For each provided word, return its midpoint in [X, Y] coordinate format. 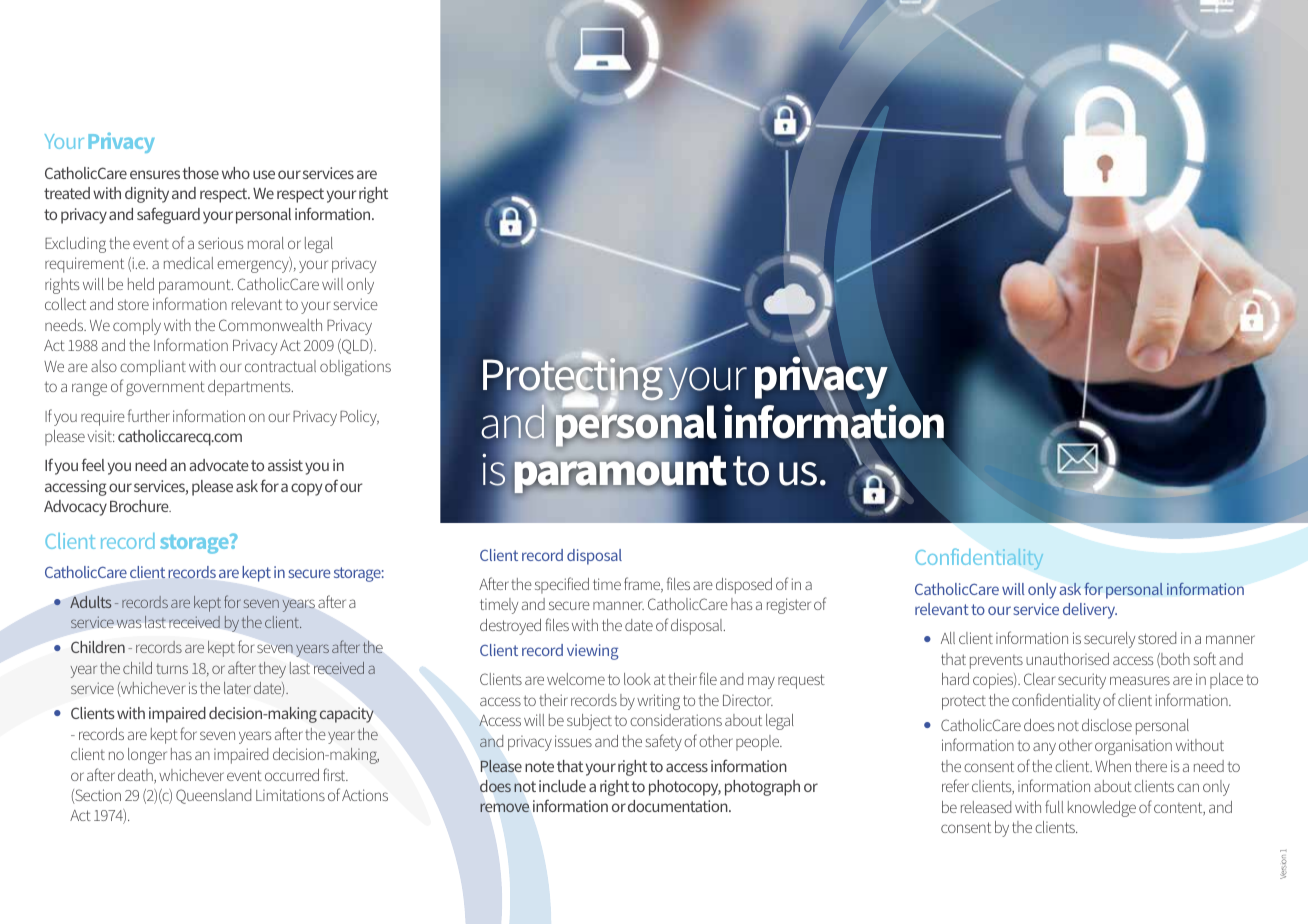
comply [137, 327]
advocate [219, 465]
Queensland [213, 796]
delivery [1090, 611]
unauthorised [1067, 659]
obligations [355, 368]
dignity [147, 195]
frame [643, 585]
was [129, 623]
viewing [592, 652]
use [264, 174]
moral [266, 243]
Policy [359, 418]
